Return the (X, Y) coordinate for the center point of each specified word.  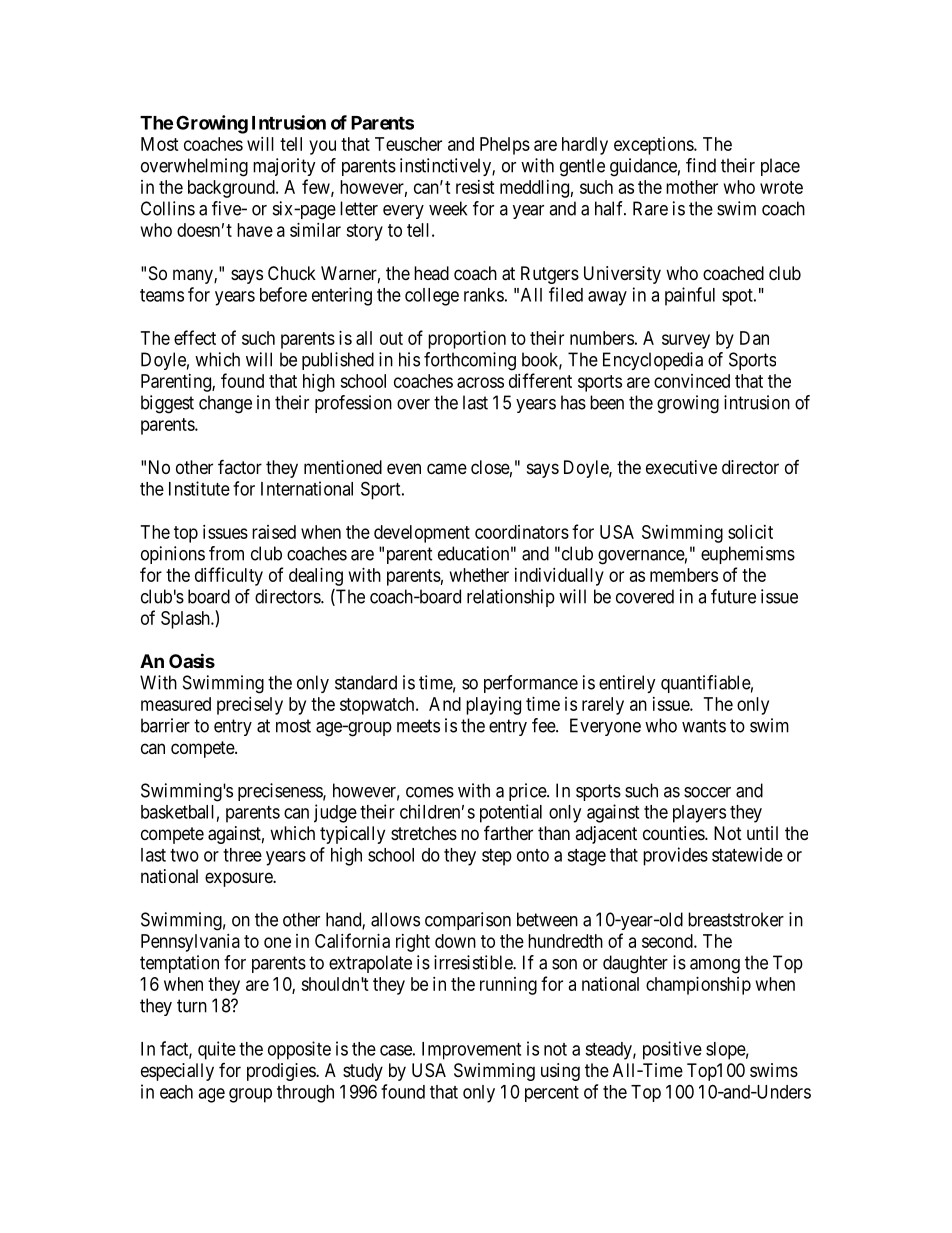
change (225, 404)
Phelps (505, 146)
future (733, 596)
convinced (692, 381)
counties (674, 833)
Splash (186, 620)
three (242, 855)
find (701, 165)
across (480, 382)
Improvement (471, 1051)
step (497, 857)
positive (672, 1050)
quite (217, 1050)
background (232, 189)
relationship (511, 598)
